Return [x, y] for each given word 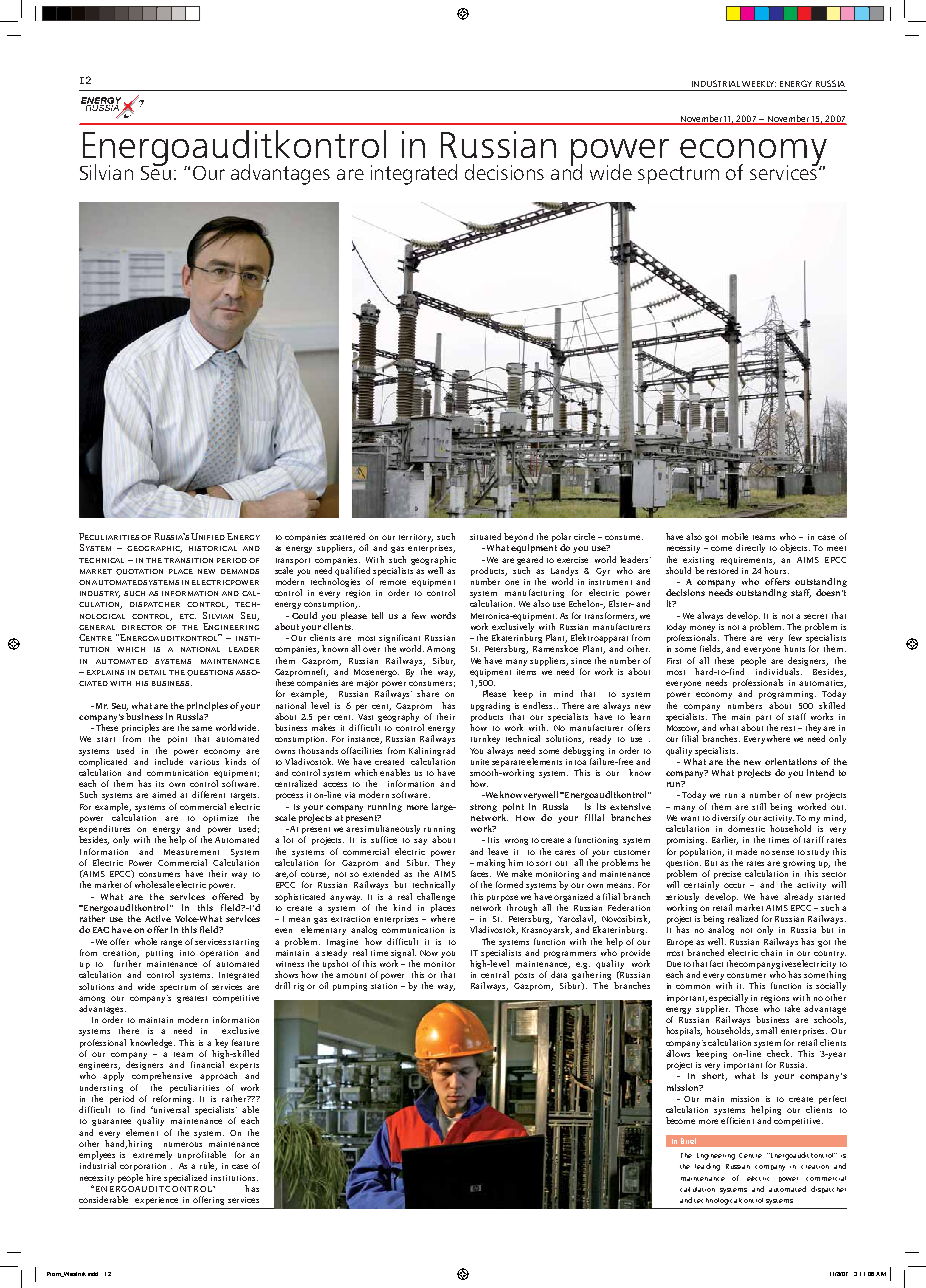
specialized [185, 1178]
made [746, 851]
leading [707, 1167]
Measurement [191, 852]
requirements [748, 561]
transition [188, 560]
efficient [737, 1120]
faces [481, 873]
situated [485, 536]
